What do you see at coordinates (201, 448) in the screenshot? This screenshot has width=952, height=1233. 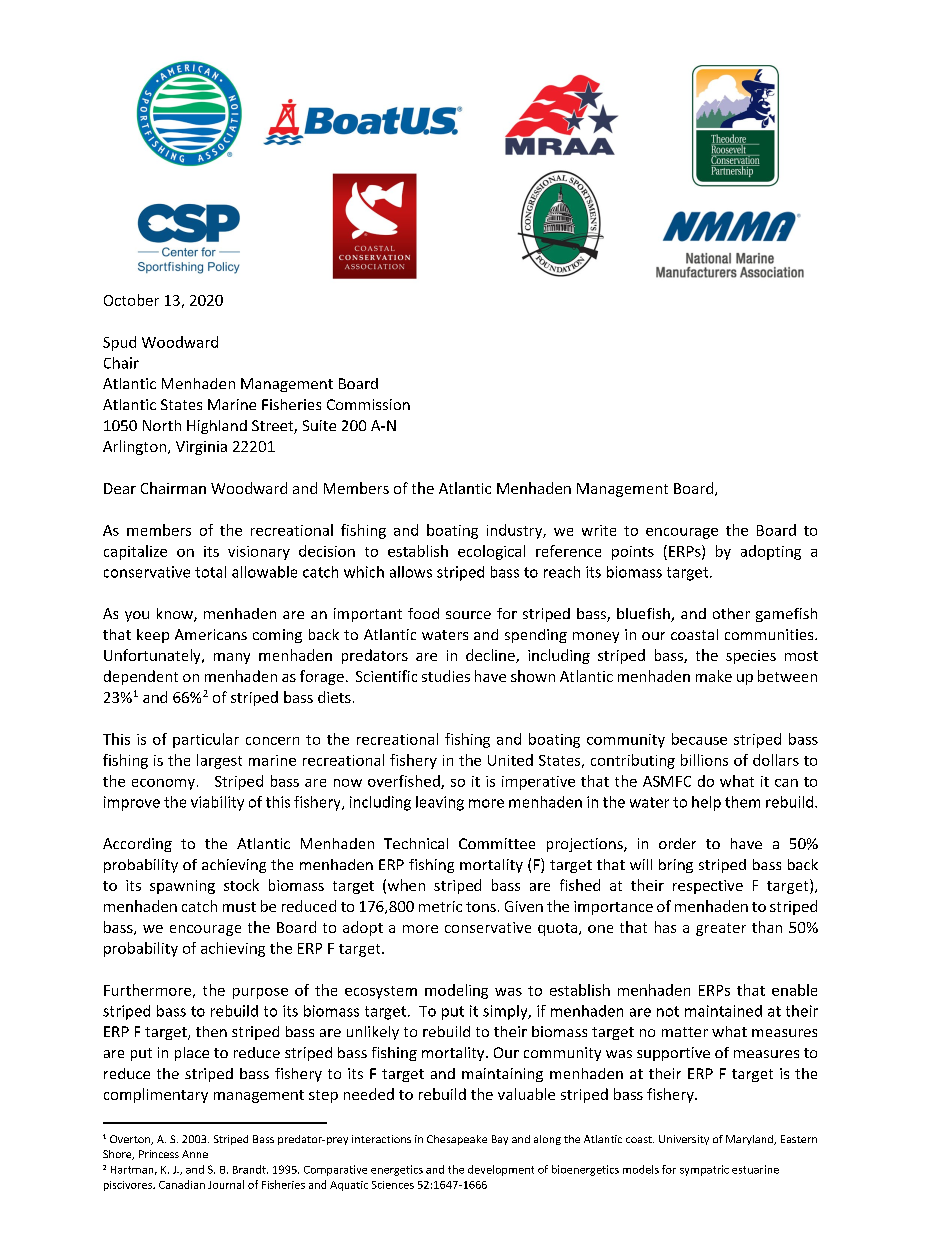 I see `Virginia` at bounding box center [201, 448].
